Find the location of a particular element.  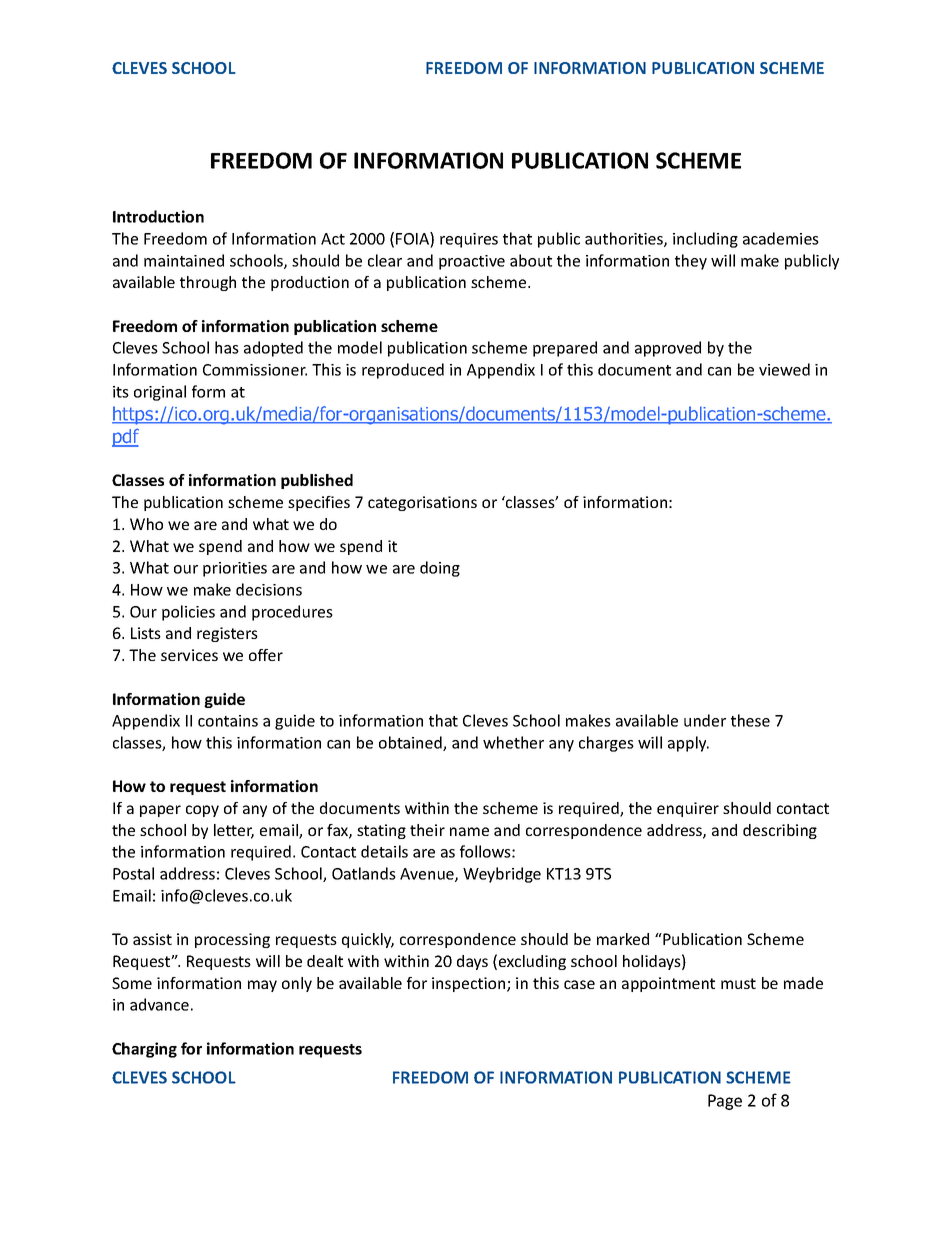

viewed is located at coordinates (784, 369).
